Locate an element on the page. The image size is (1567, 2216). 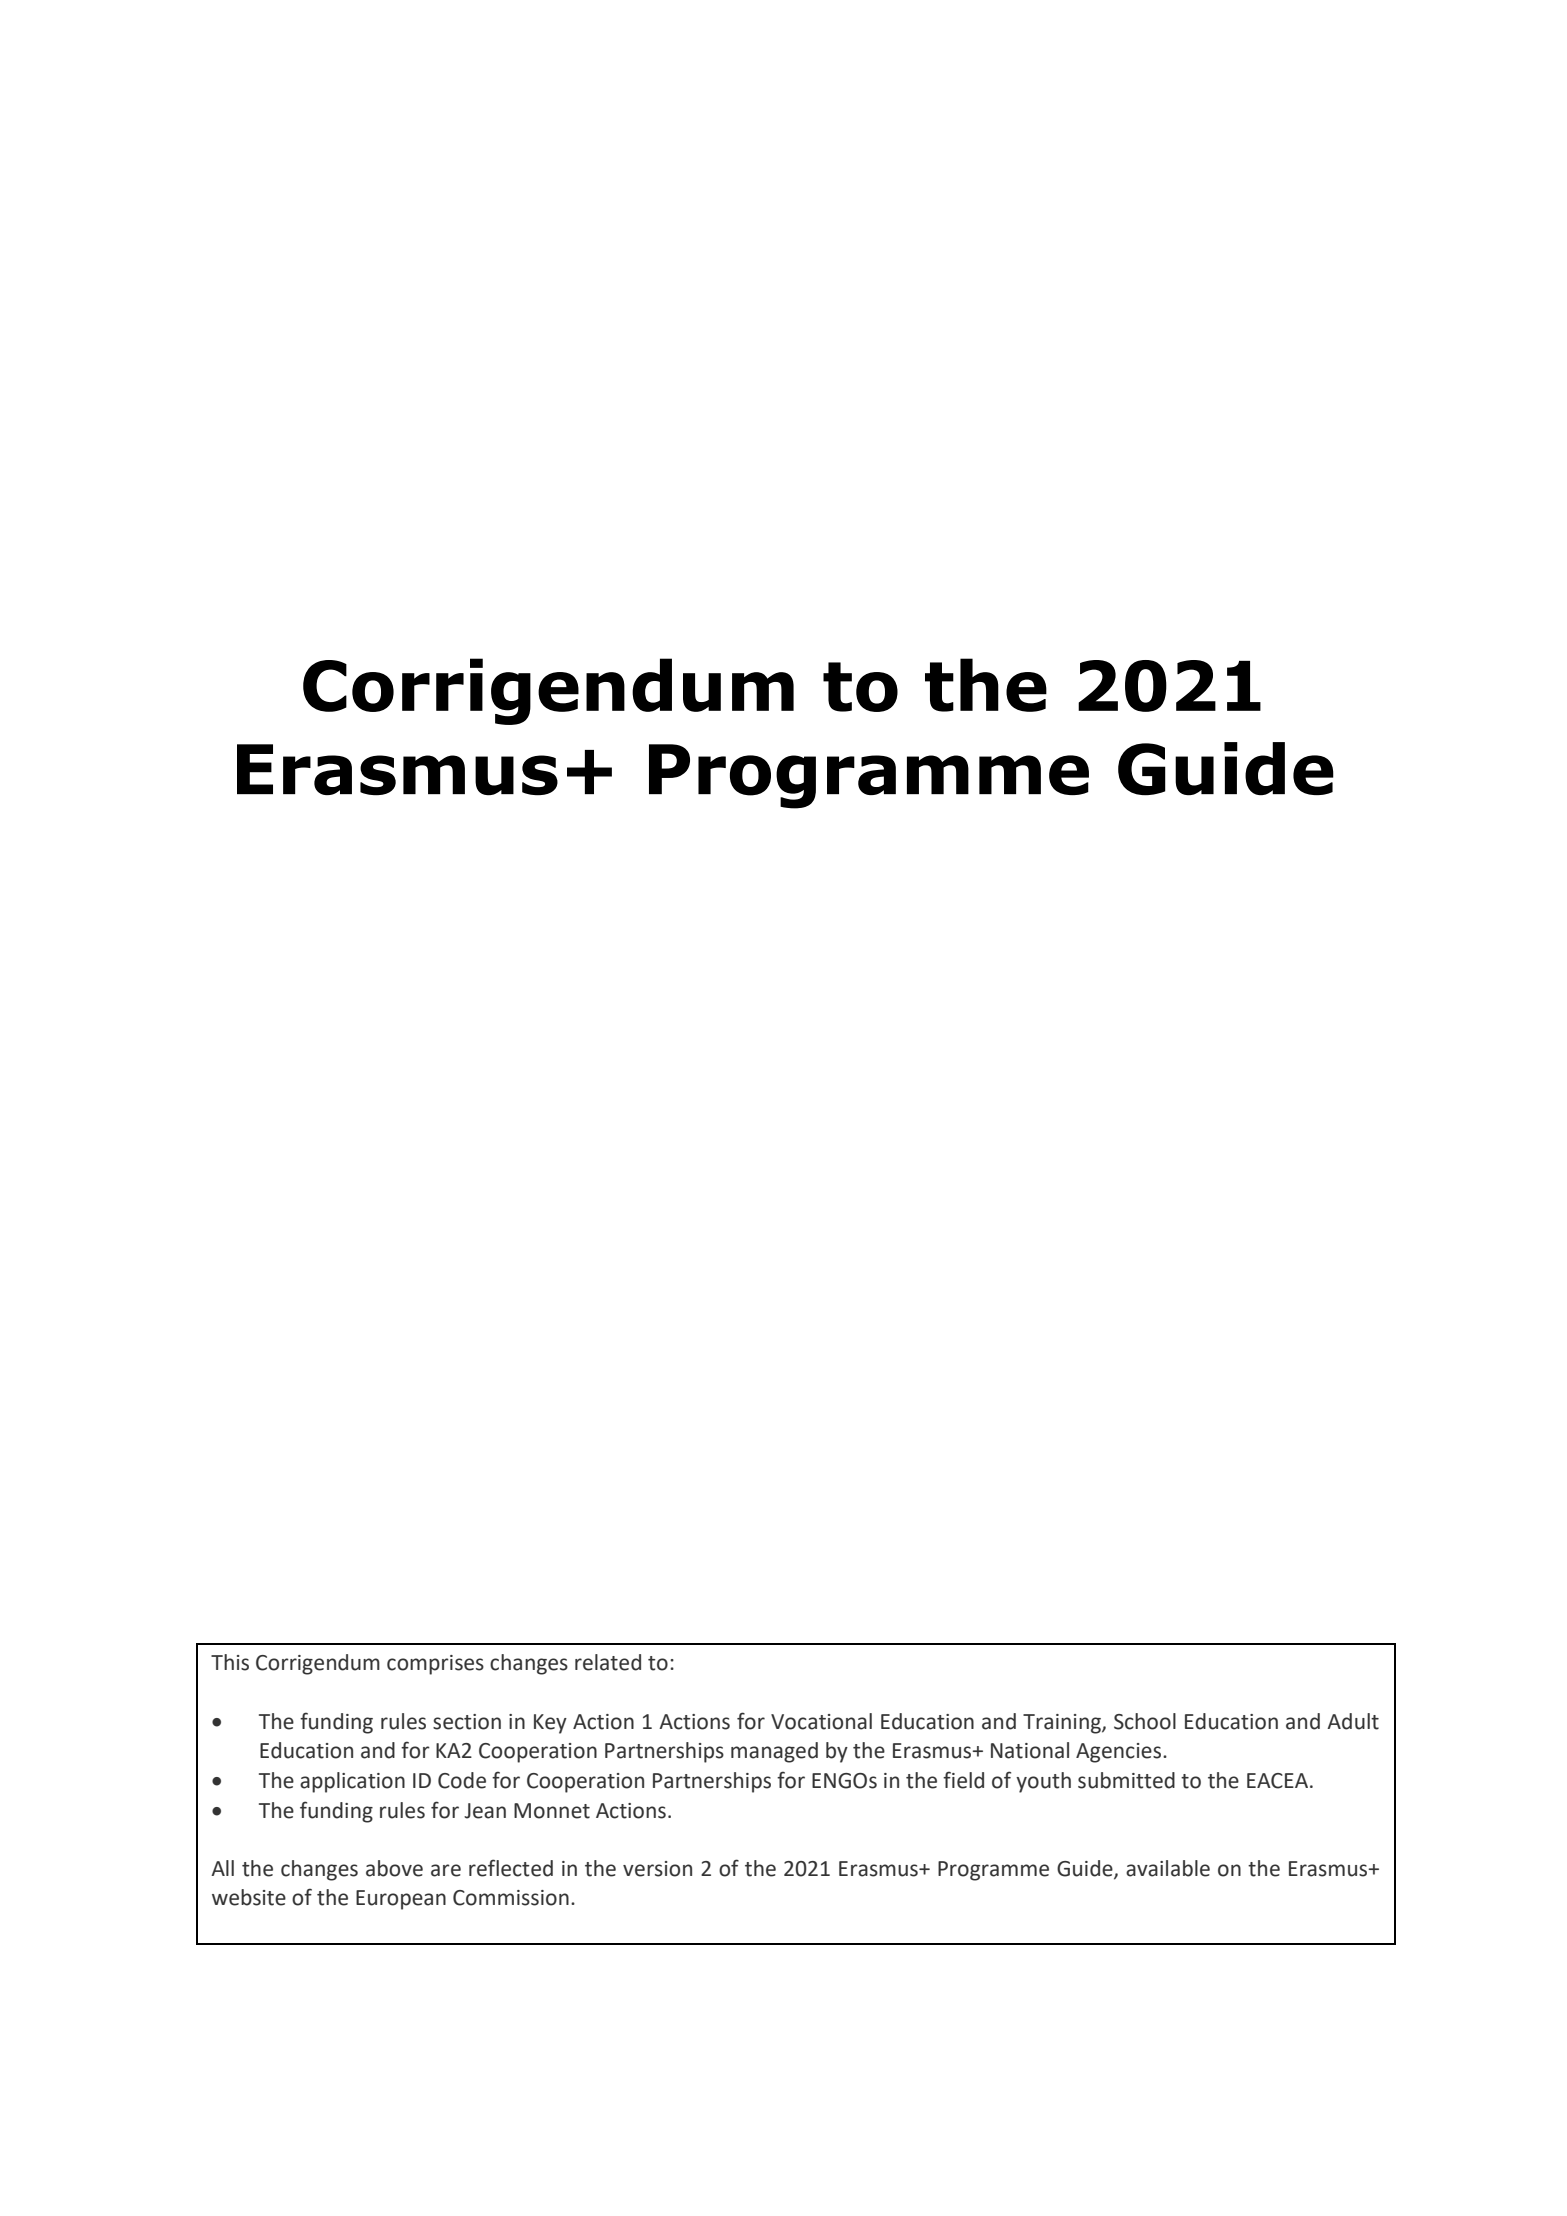
version is located at coordinates (657, 1869).
